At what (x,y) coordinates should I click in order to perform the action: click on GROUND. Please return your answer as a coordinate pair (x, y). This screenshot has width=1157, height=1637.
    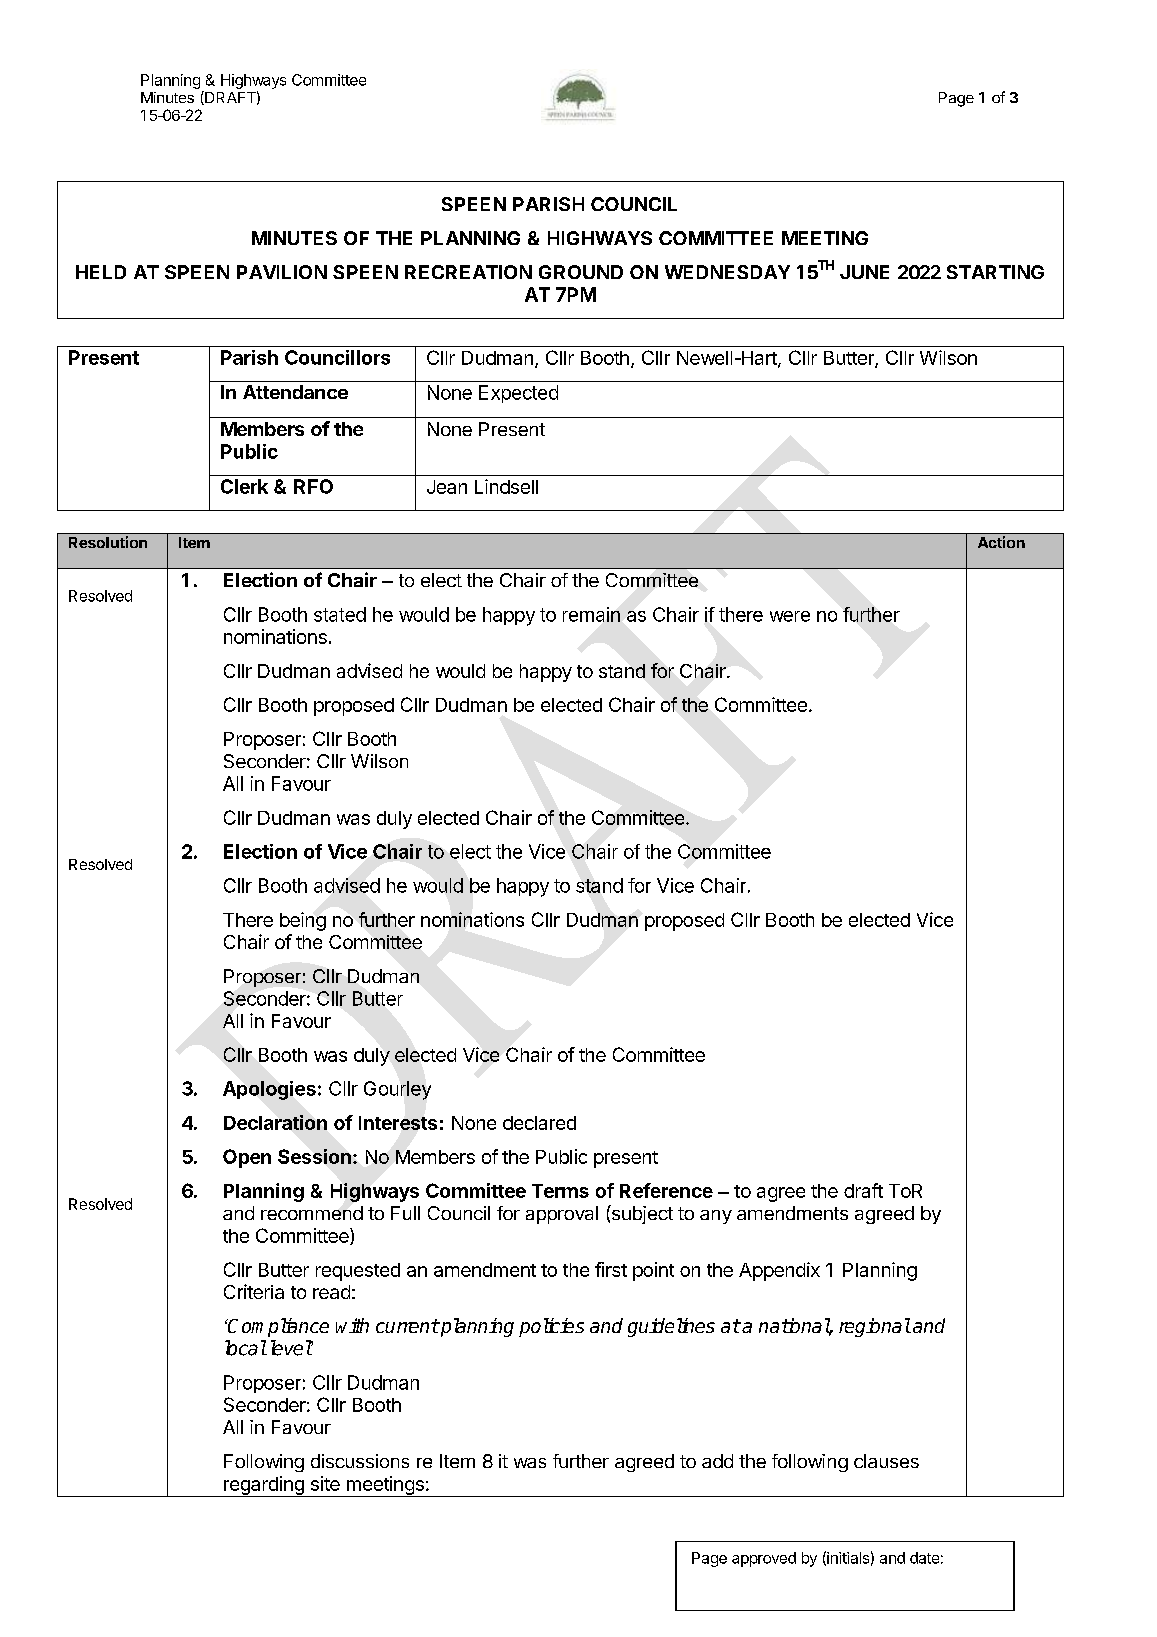
    Looking at the image, I should click on (581, 272).
